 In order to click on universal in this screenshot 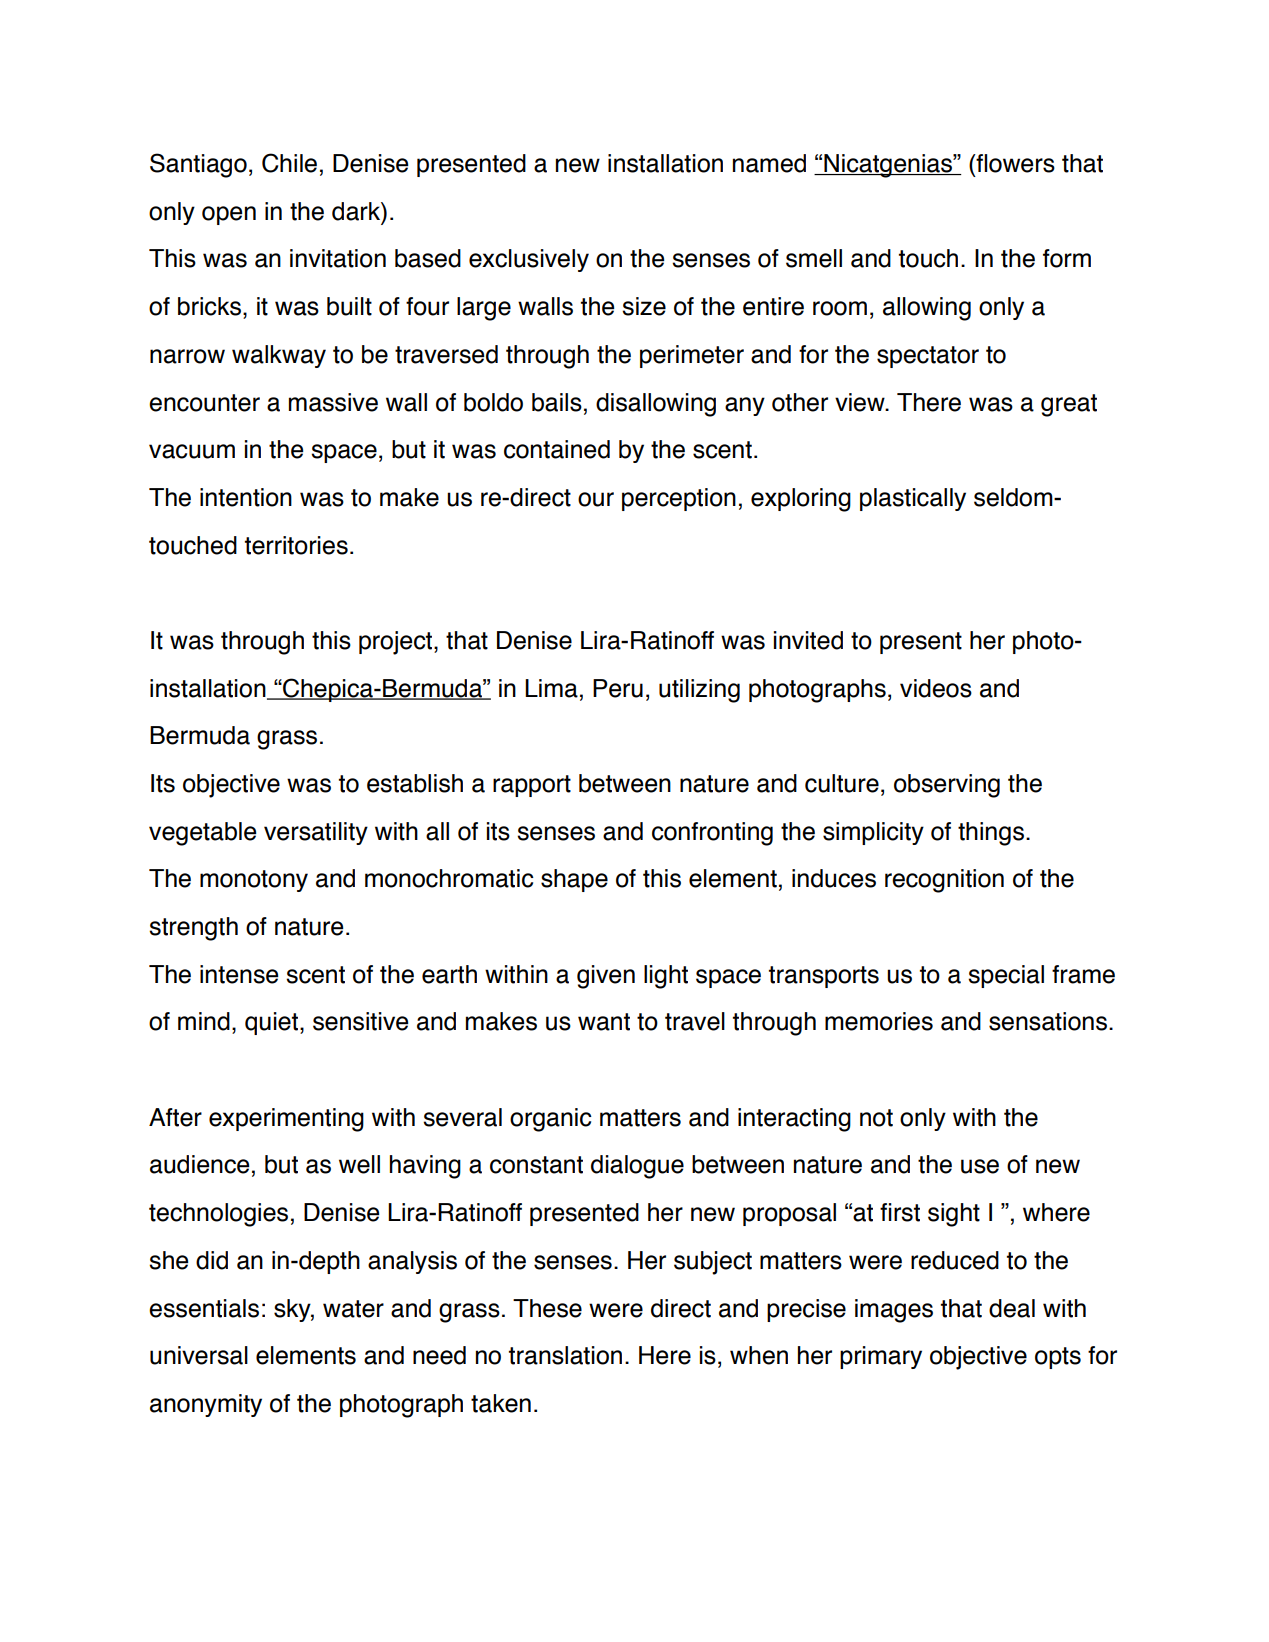, I will do `click(199, 1355)`.
